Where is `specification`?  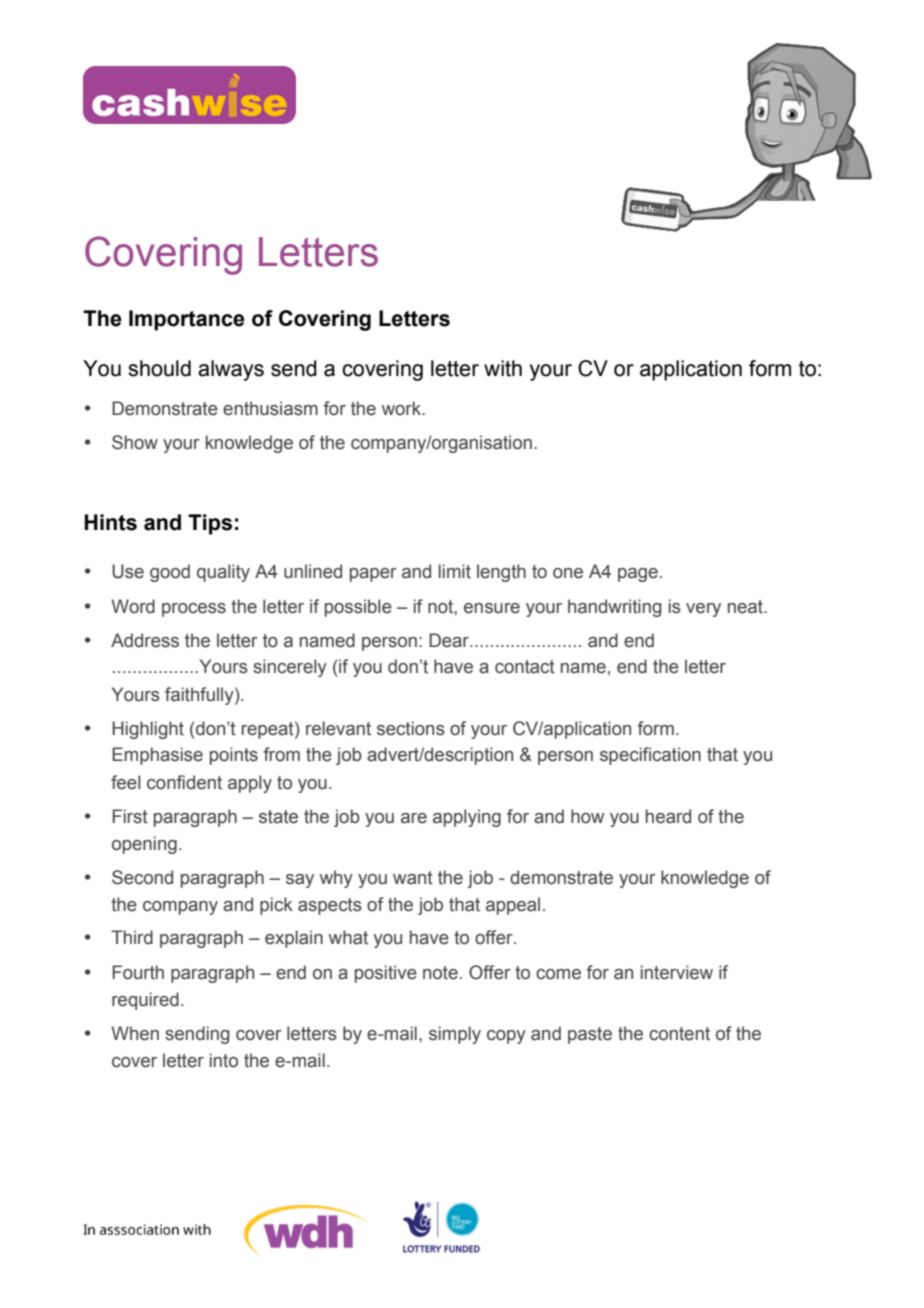 specification is located at coordinates (650, 756).
